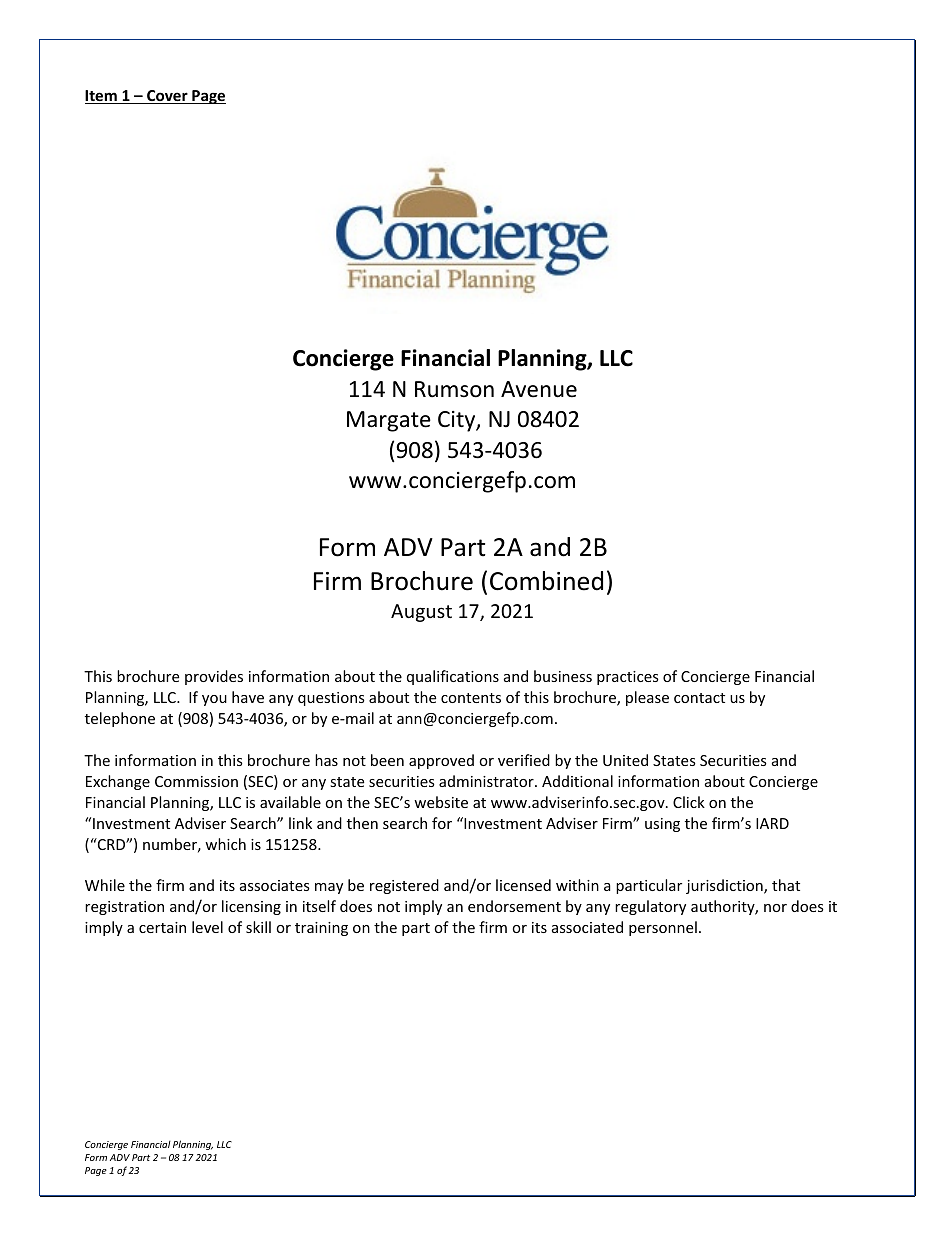  What do you see at coordinates (699, 698) in the screenshot?
I see `contact` at bounding box center [699, 698].
